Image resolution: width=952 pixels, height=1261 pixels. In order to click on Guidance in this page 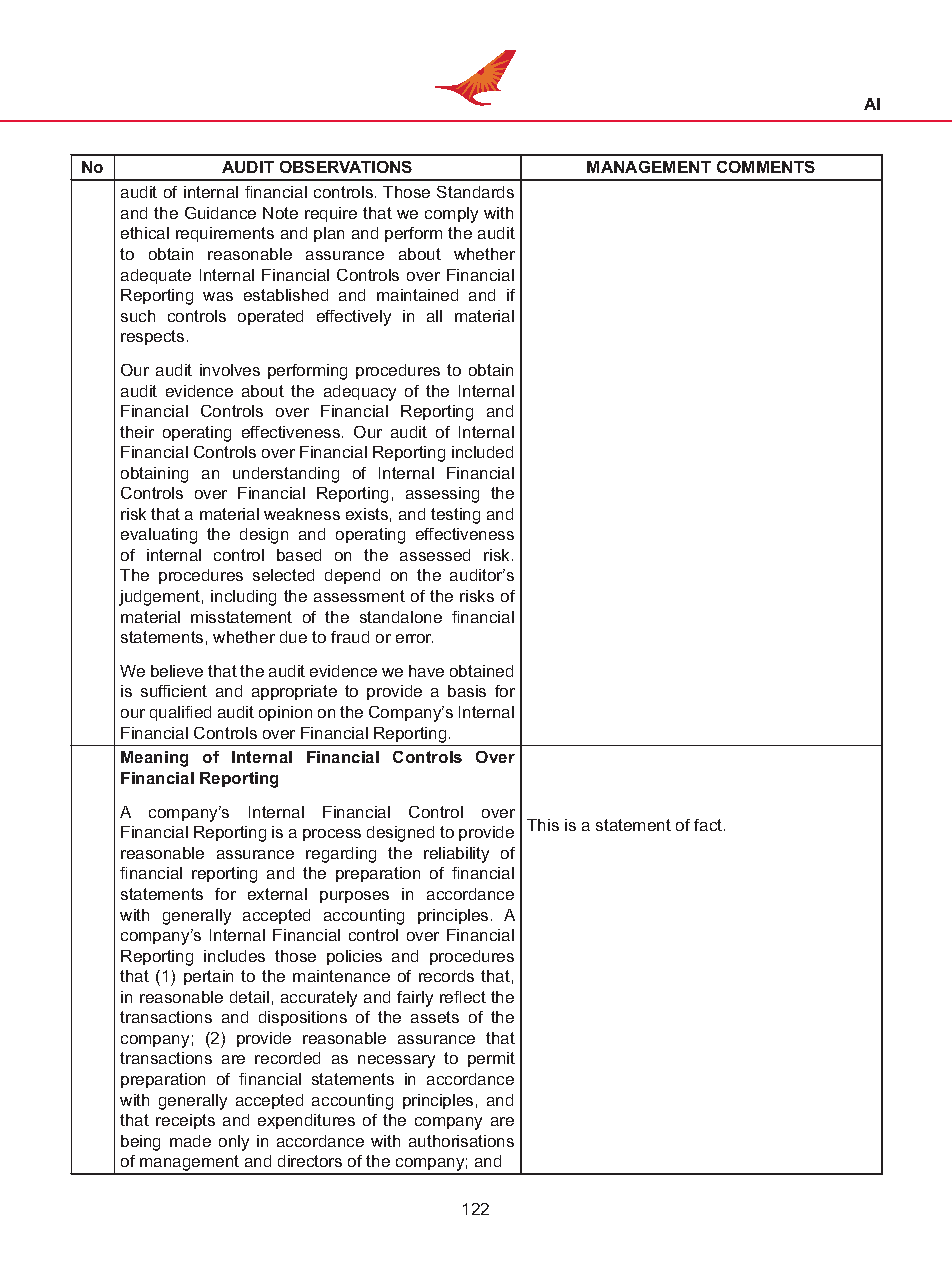, I will do `click(220, 213)`.
